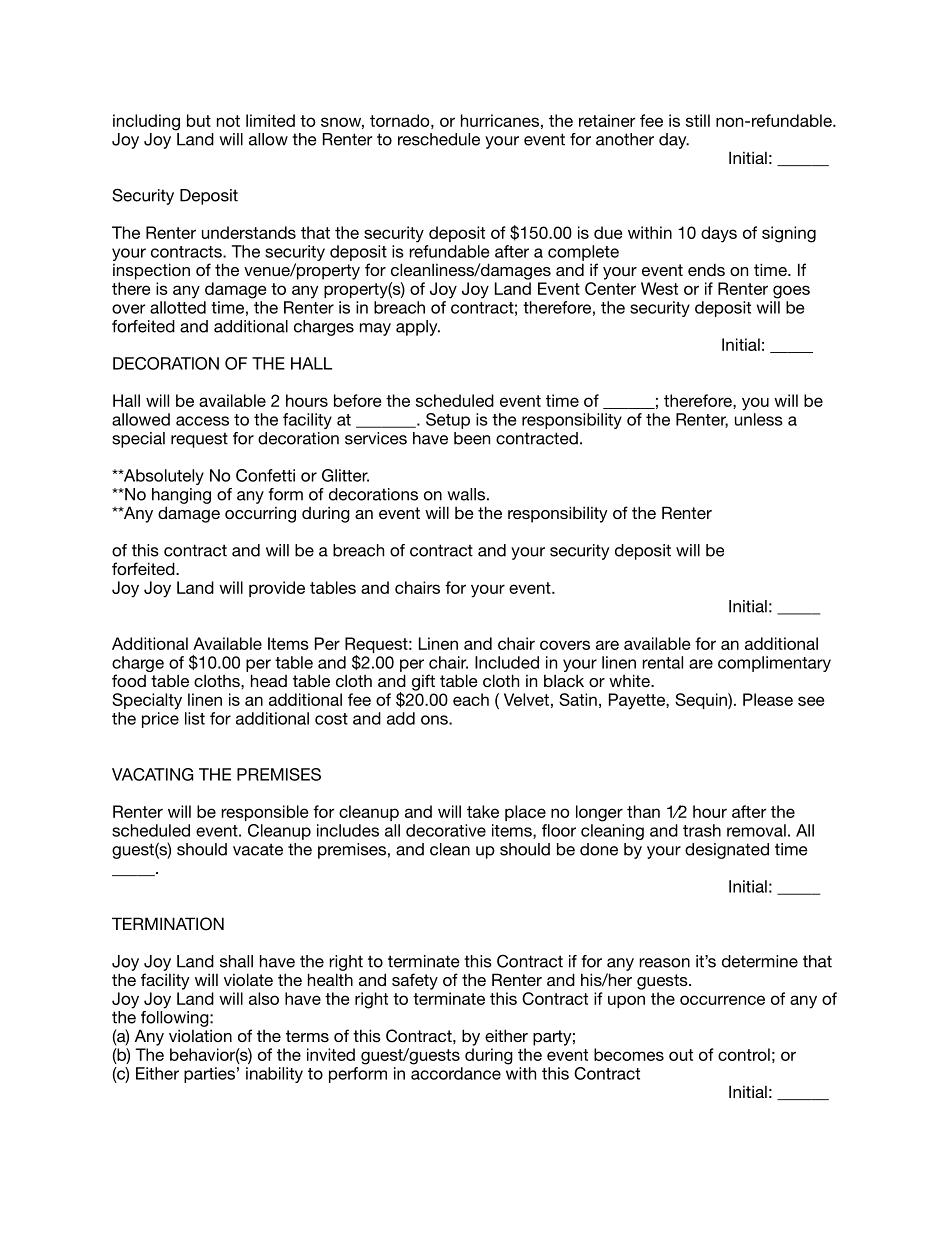 This screenshot has height=1233, width=952. I want to click on accordance, so click(456, 1073).
